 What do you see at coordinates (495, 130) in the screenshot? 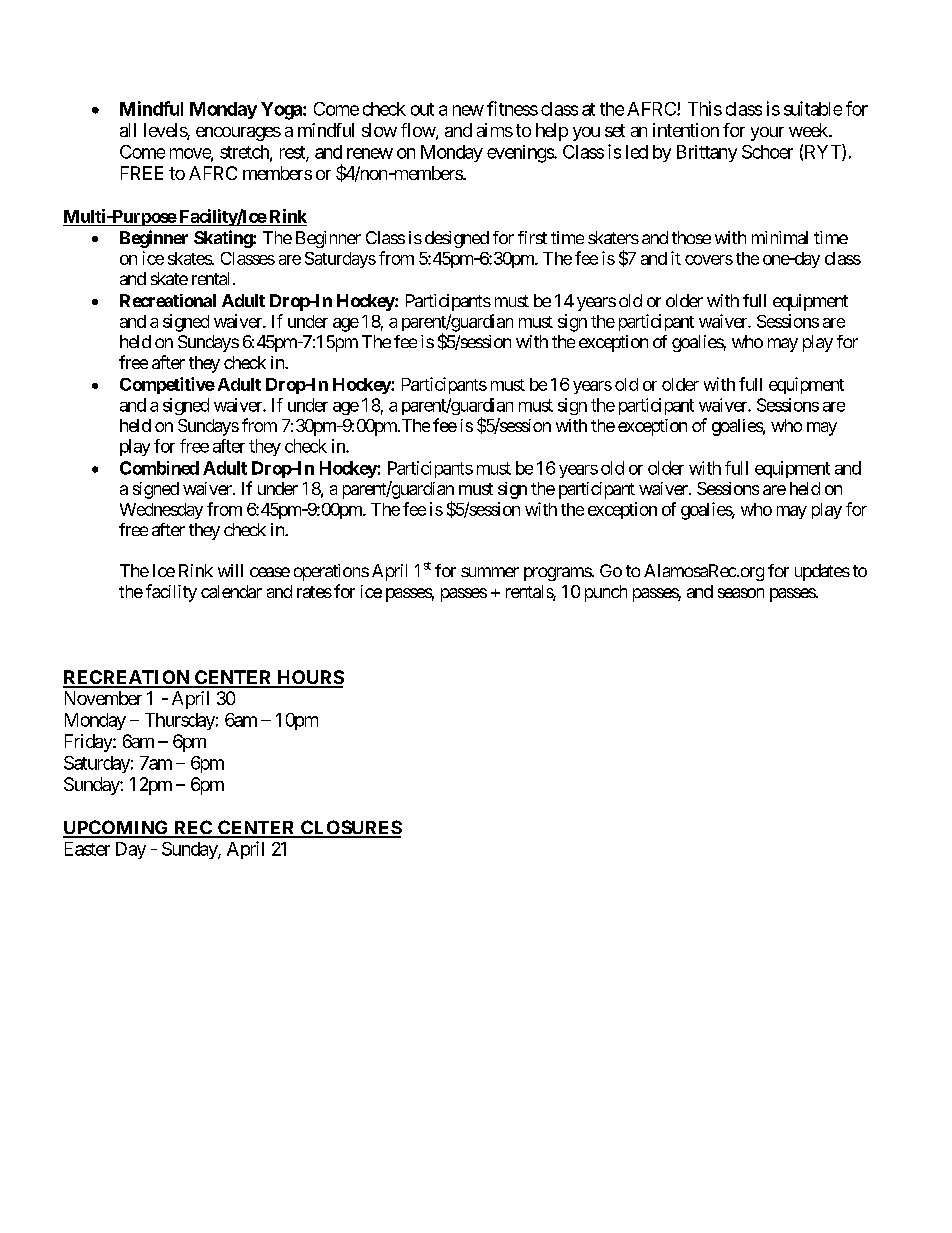
I see `aims` at bounding box center [495, 130].
